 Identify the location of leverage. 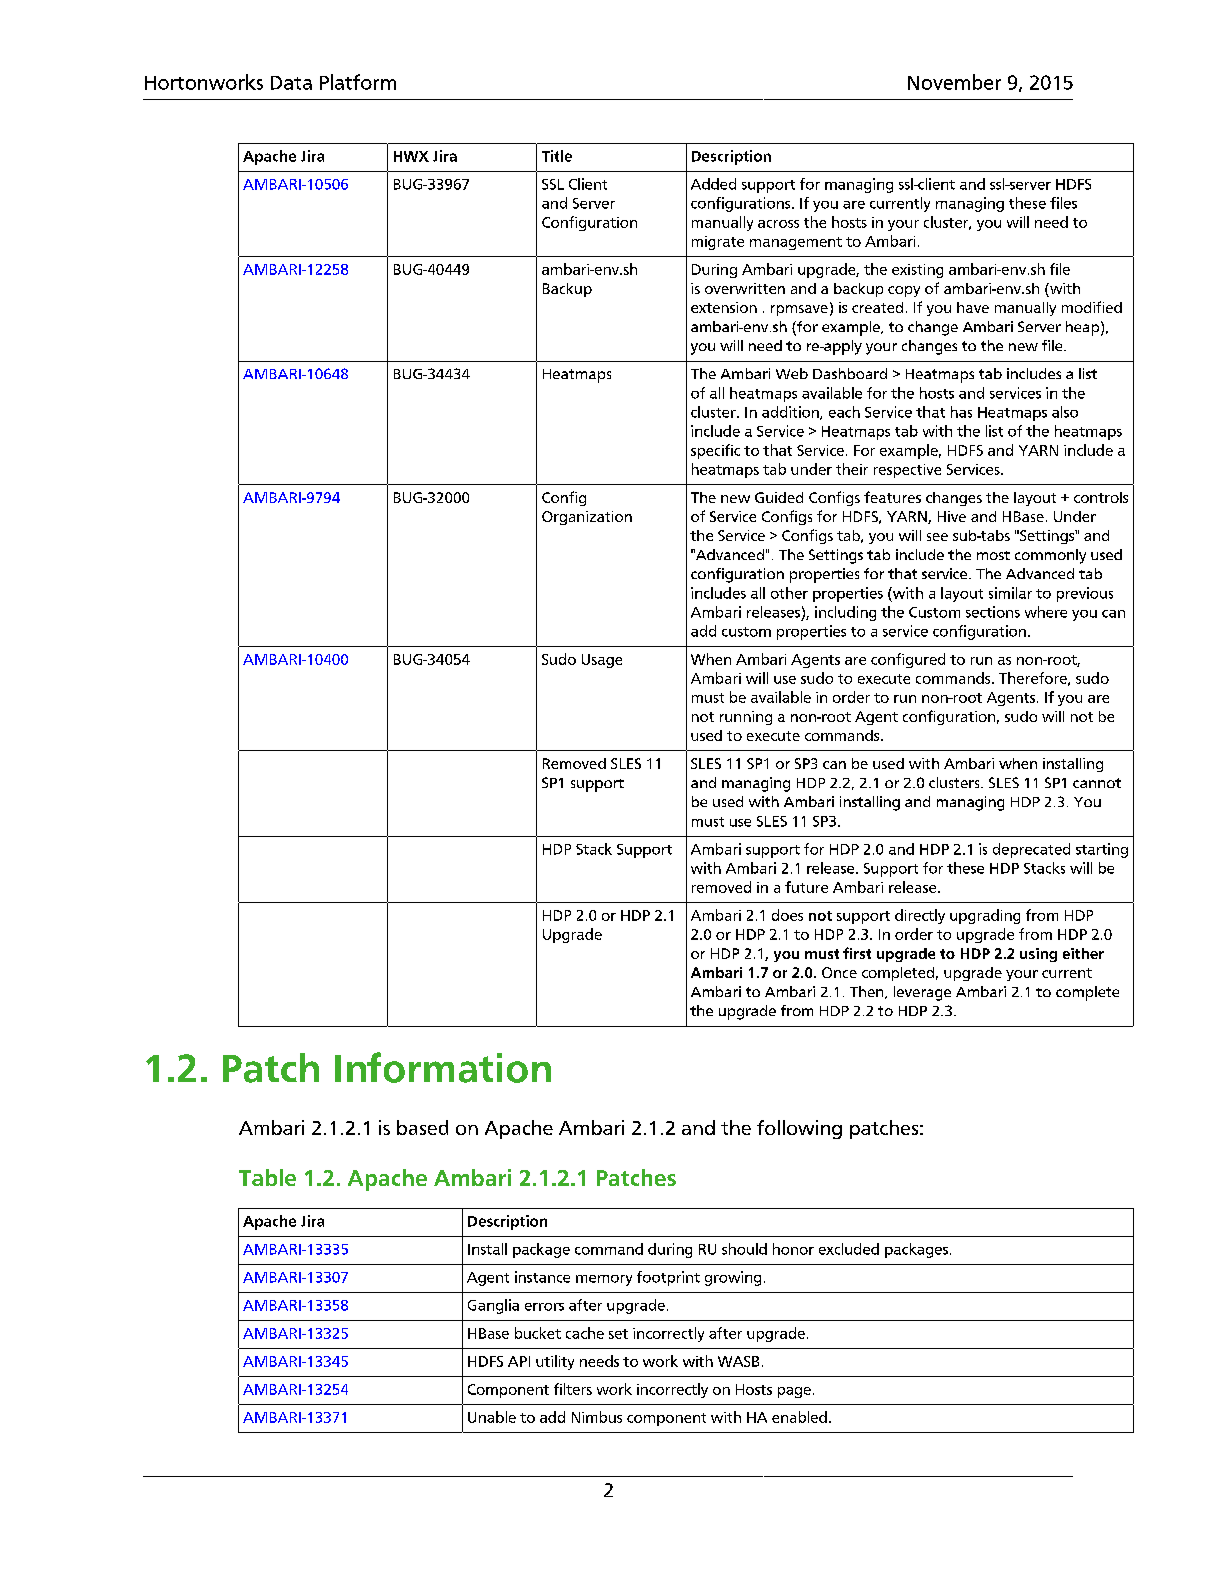
(922, 993).
